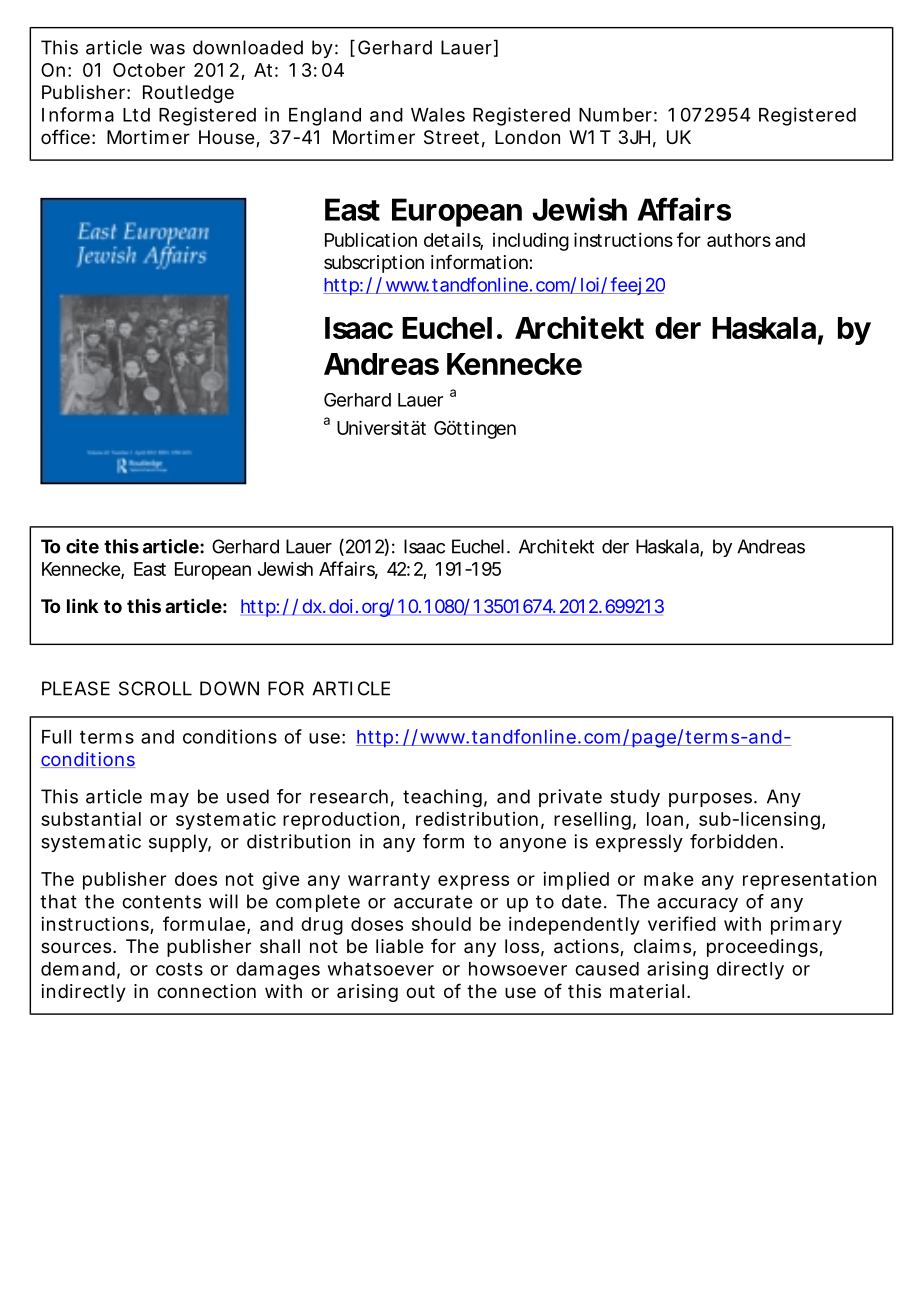 The width and height of the image is (923, 1316). I want to click on liable, so click(400, 946).
